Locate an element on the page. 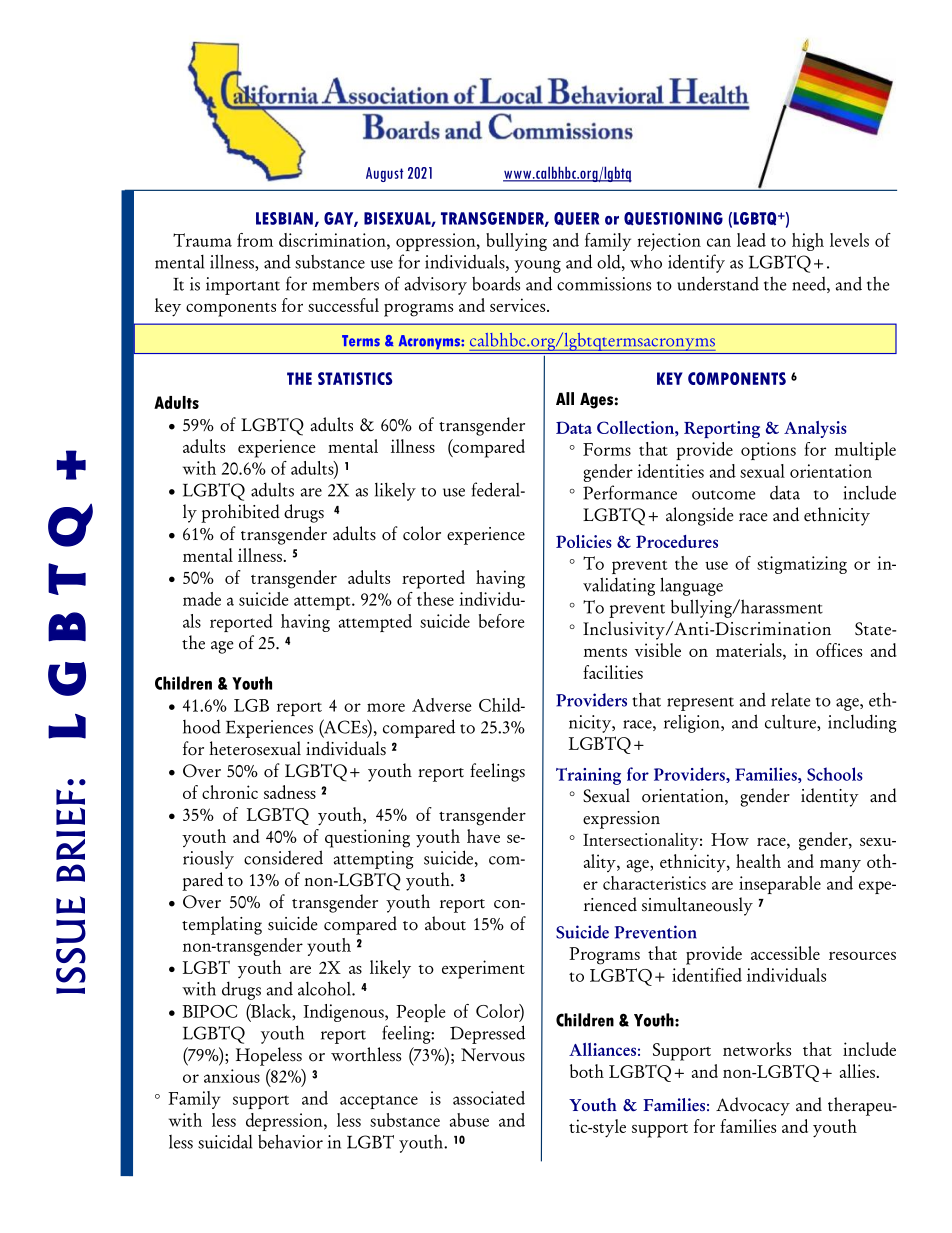 The width and height of the document is (952, 1233). made is located at coordinates (202, 599).
